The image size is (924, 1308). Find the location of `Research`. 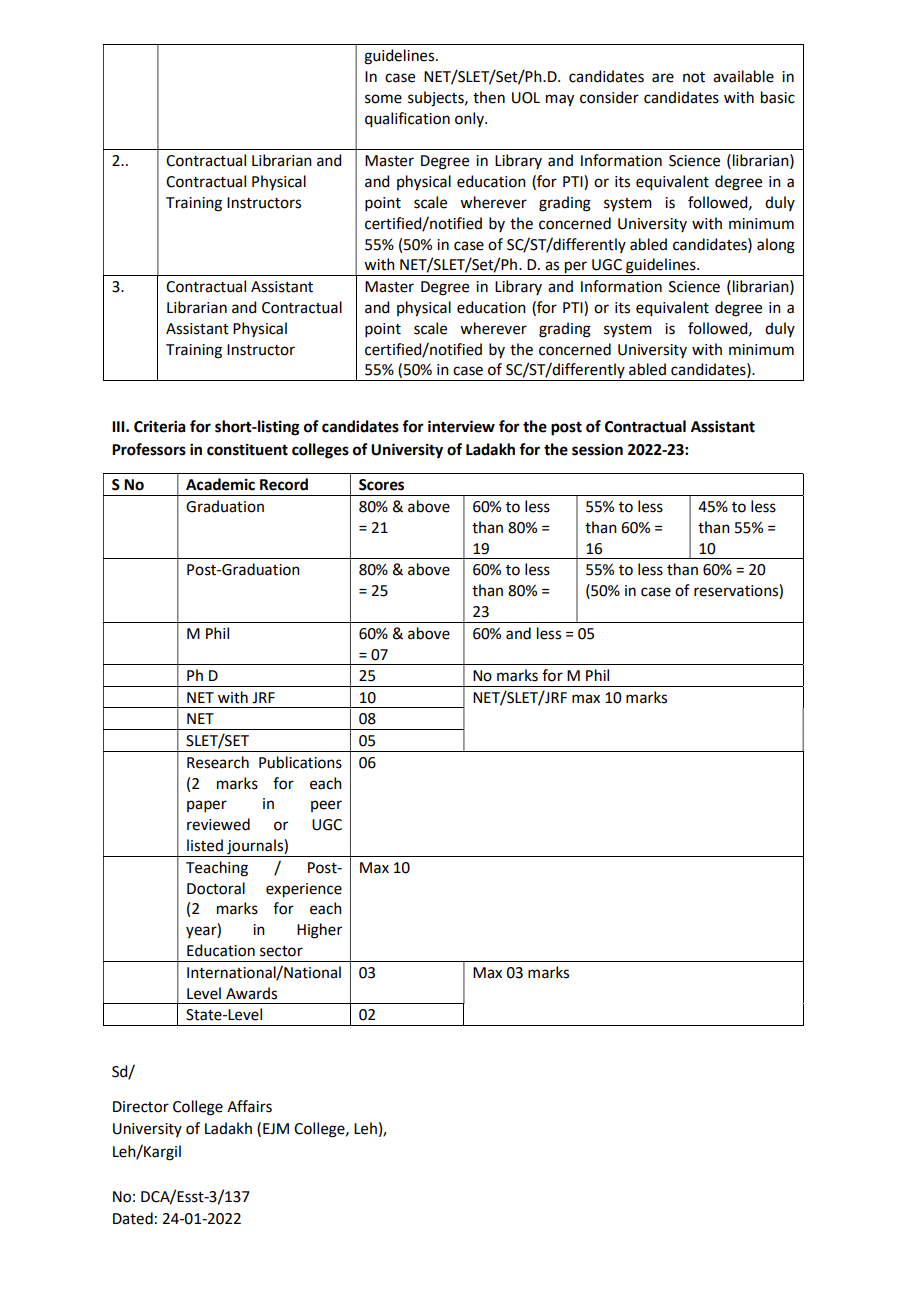

Research is located at coordinates (218, 762).
